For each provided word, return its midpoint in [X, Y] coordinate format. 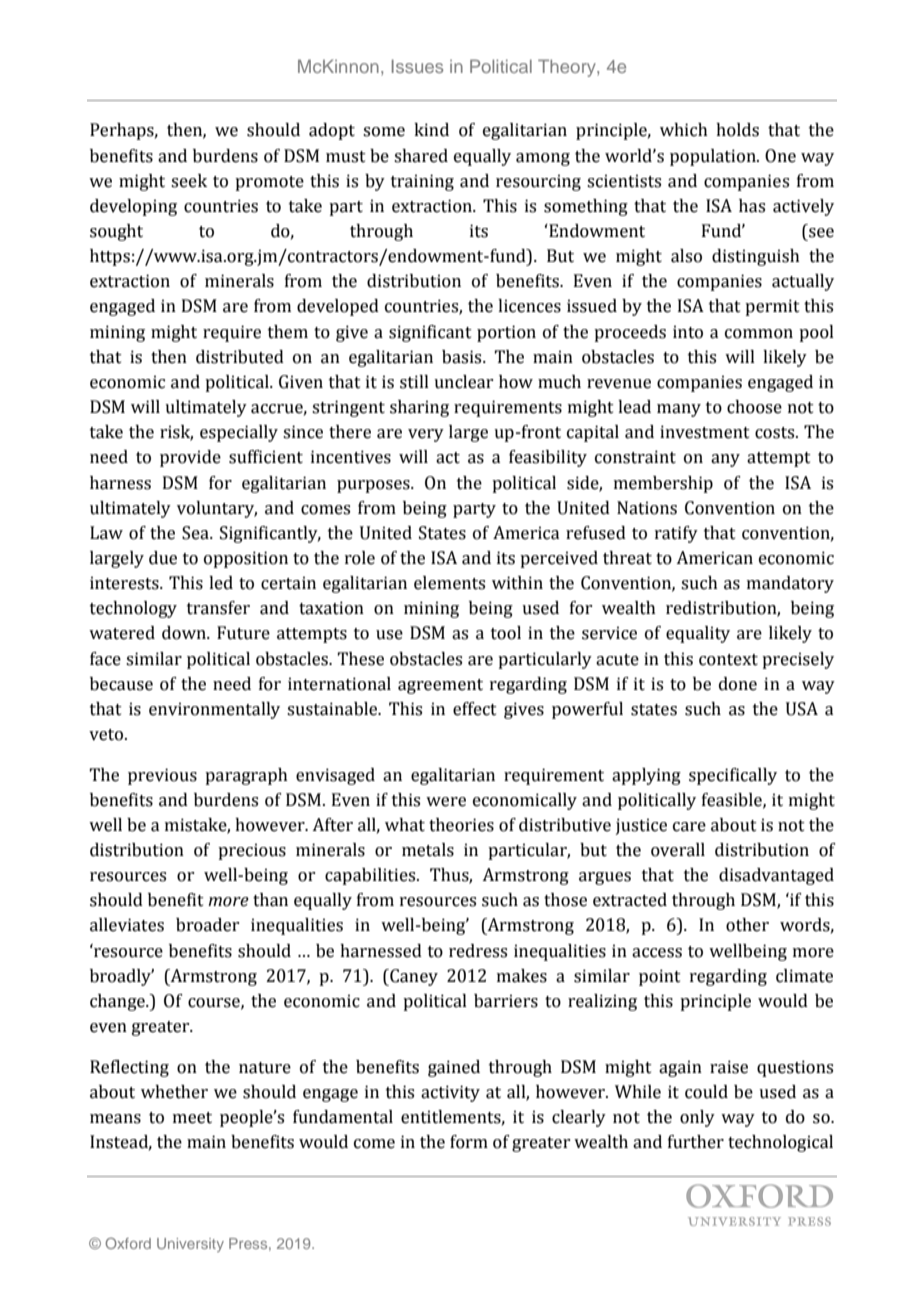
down [185, 633]
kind [431, 130]
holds [737, 130]
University [190, 1245]
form [469, 1142]
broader [207, 925]
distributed [240, 357]
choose [754, 407]
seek [189, 181]
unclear [463, 382]
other [747, 925]
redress [478, 951]
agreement [440, 686]
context [728, 660]
